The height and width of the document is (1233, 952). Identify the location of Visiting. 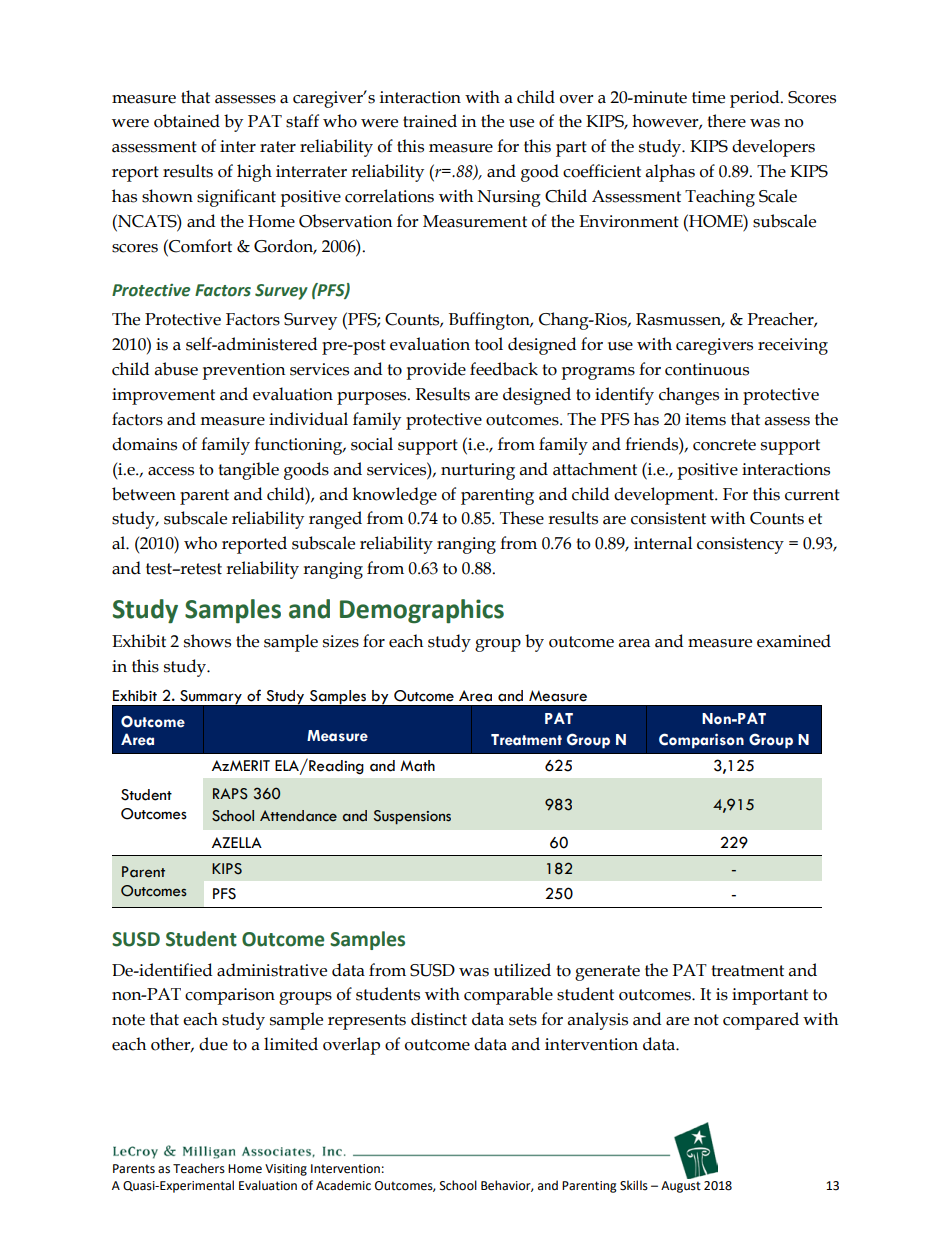
(286, 1170).
